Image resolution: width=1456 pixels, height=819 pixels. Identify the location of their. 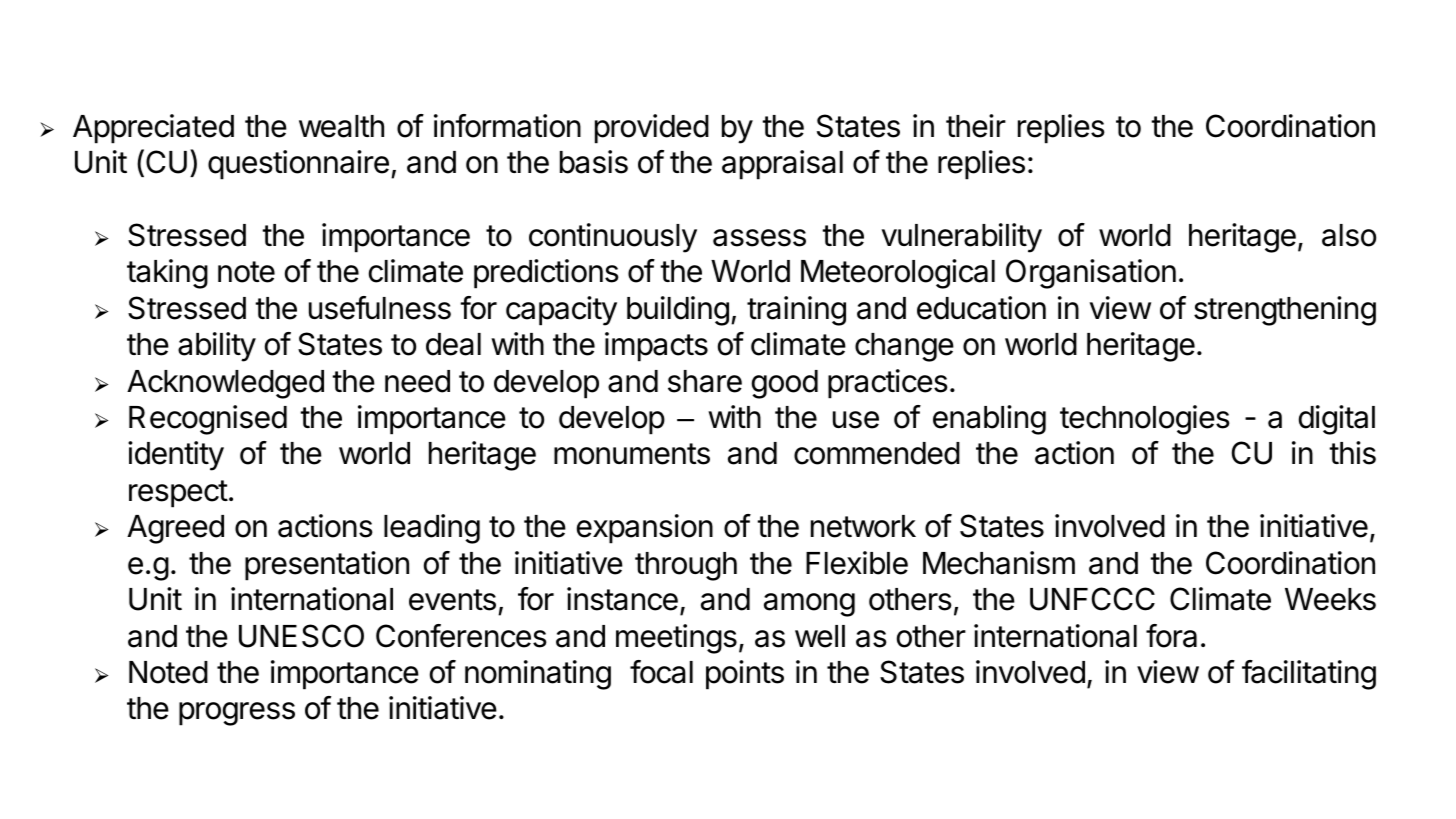
(976, 126).
